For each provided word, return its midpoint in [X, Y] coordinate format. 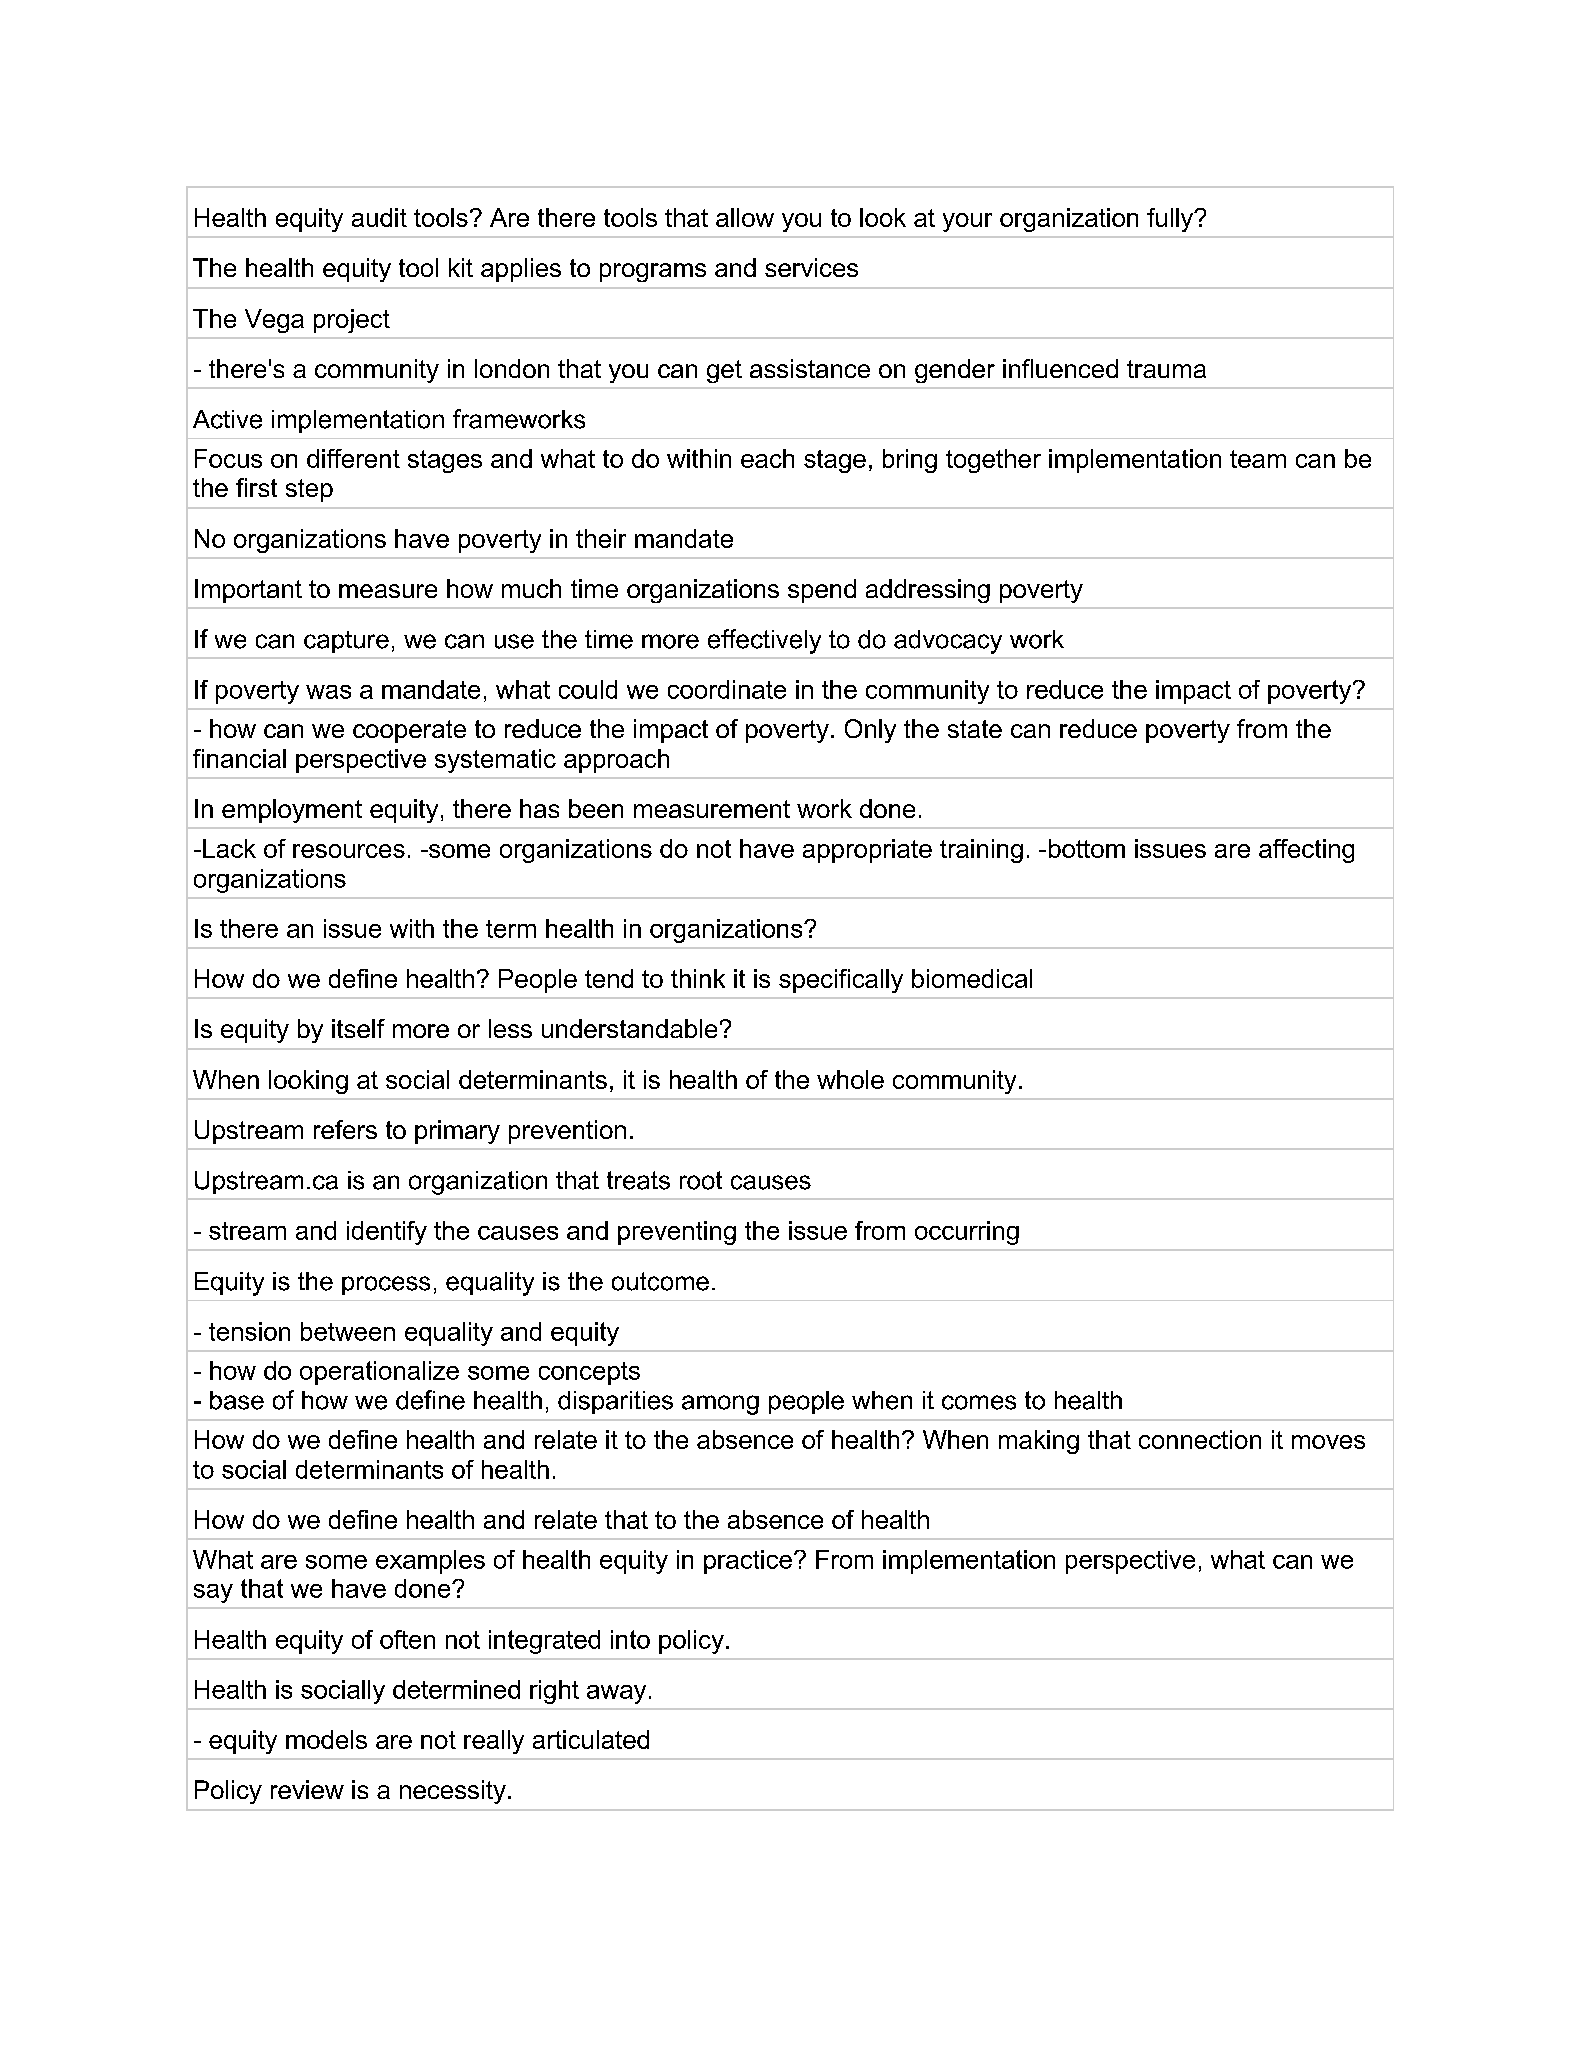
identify [387, 1233]
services [811, 267]
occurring [967, 1233]
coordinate [727, 689]
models [326, 1739]
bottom [1087, 848]
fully [1171, 220]
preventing [677, 1233]
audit [379, 217]
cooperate [409, 731]
